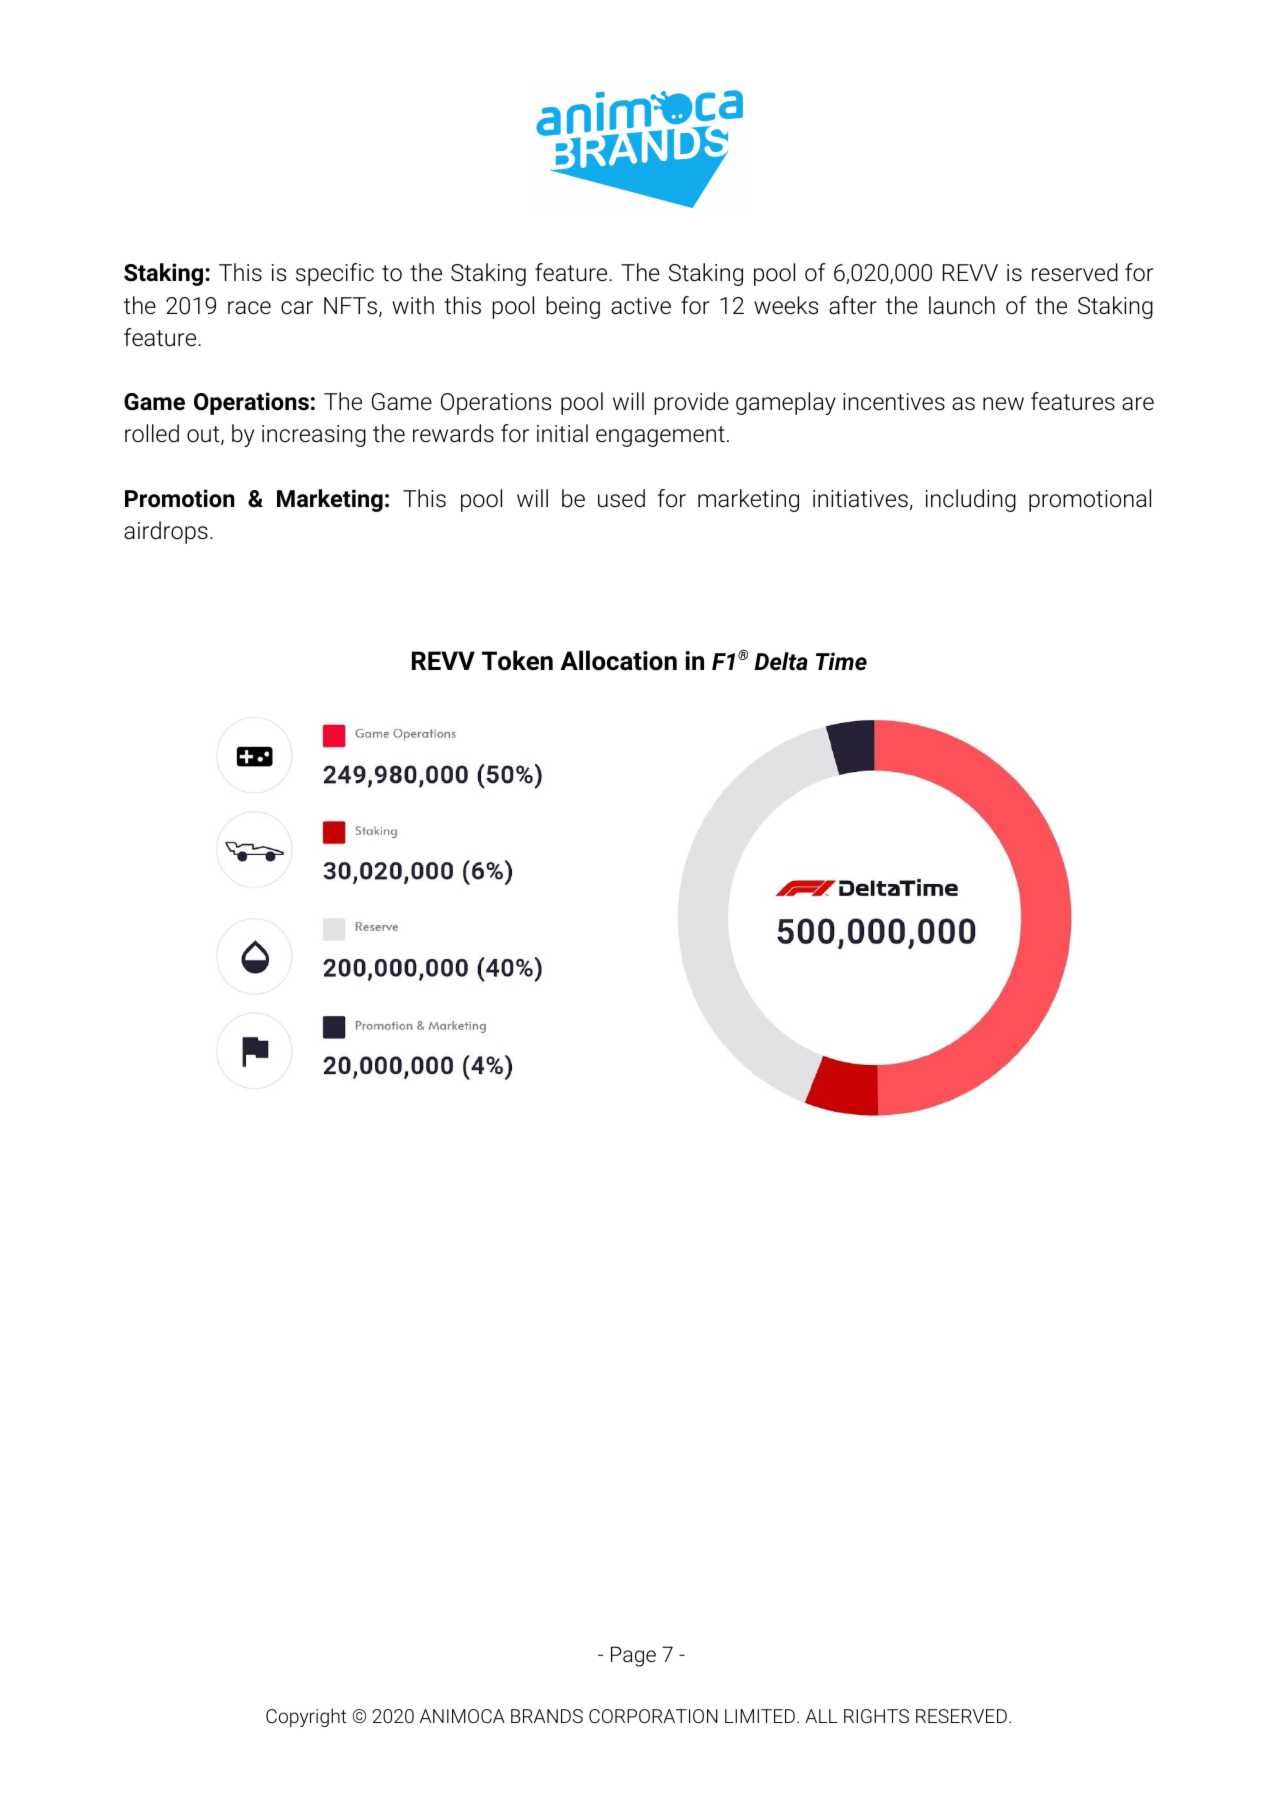  I want to click on LIMITED, so click(760, 1716).
